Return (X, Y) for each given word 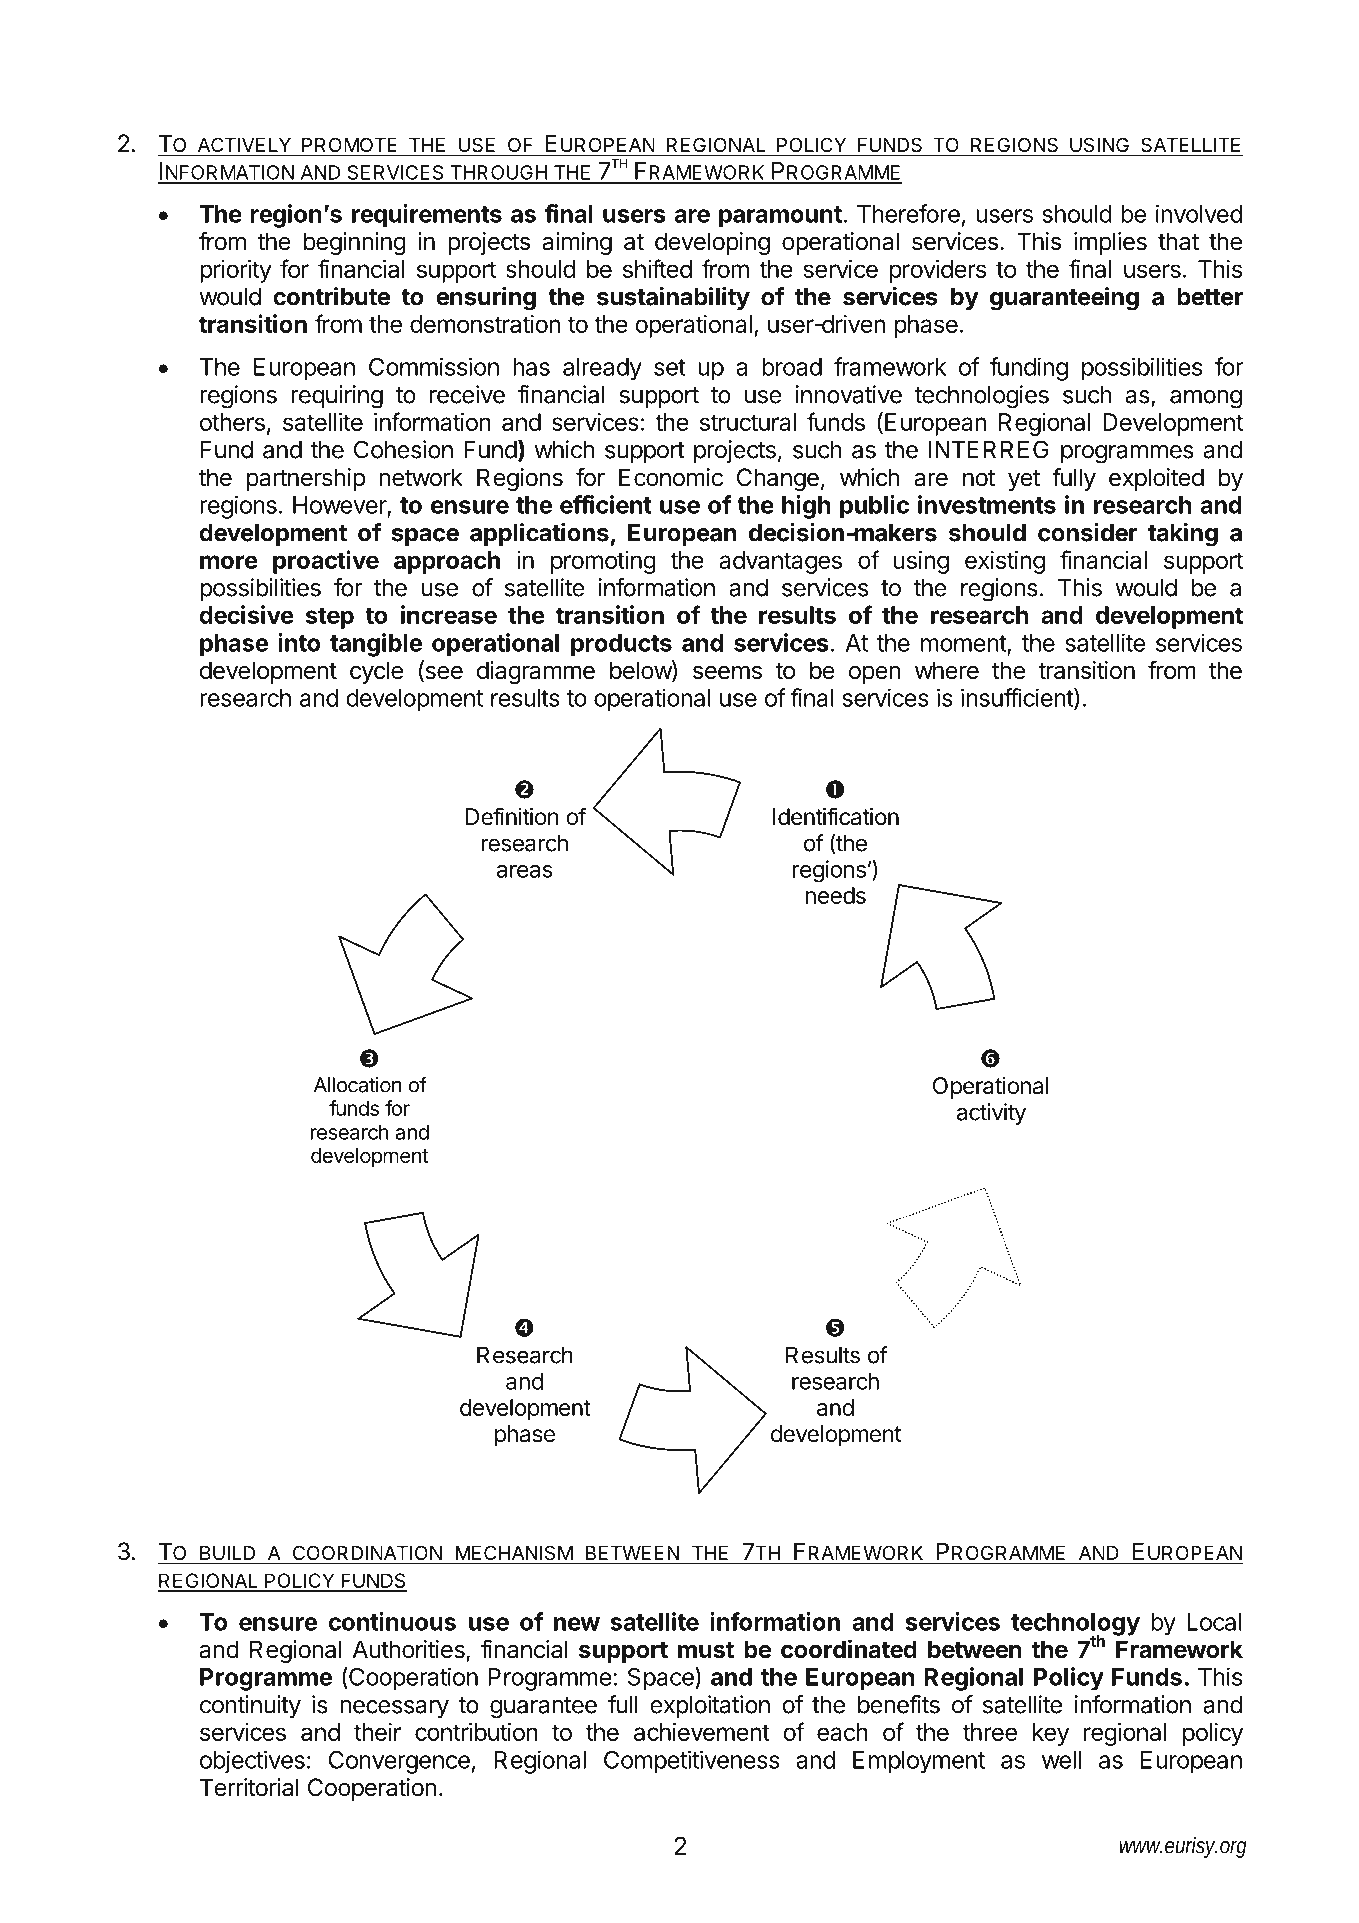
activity (991, 1114)
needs (835, 895)
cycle (376, 672)
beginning (355, 243)
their (377, 1732)
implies (1110, 243)
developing (712, 243)
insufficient (1018, 698)
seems (727, 672)
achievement (702, 1732)
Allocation (358, 1085)
